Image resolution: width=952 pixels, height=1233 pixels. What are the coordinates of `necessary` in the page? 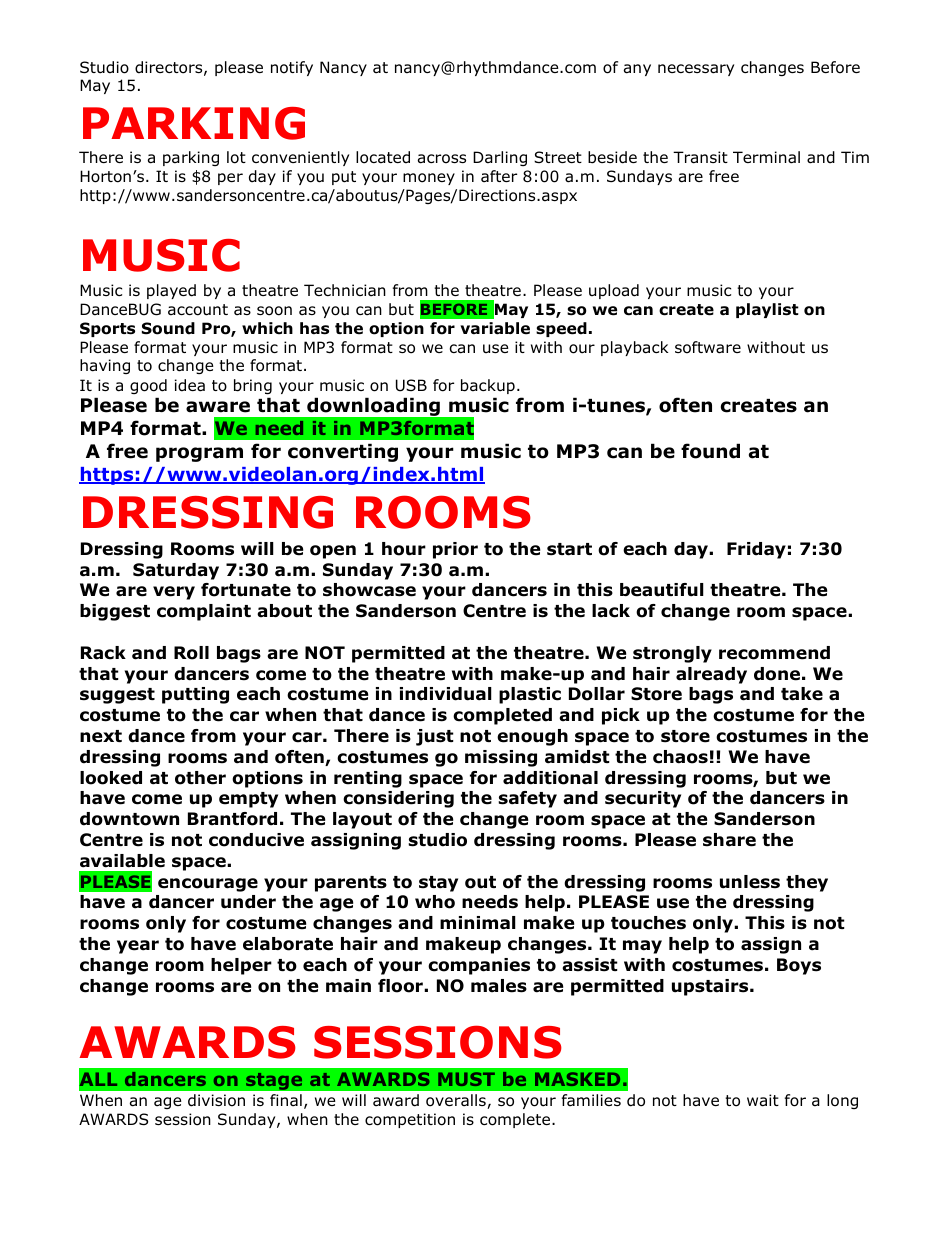 It's located at (696, 70).
